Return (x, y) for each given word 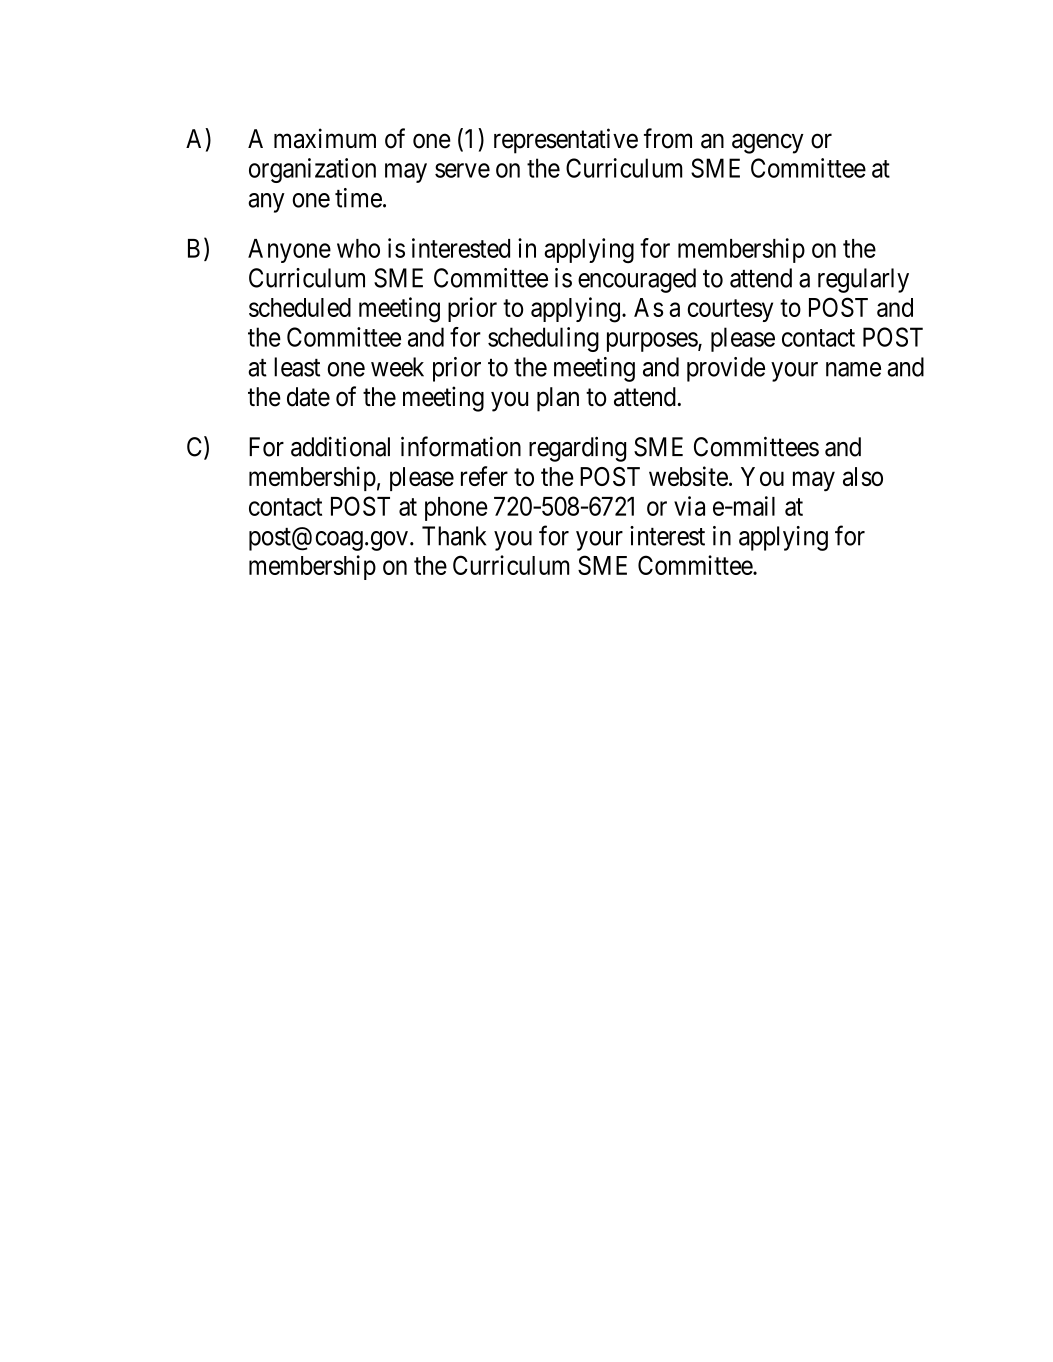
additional (340, 446)
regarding (577, 449)
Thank (454, 536)
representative (566, 141)
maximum (325, 138)
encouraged (637, 280)
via (689, 506)
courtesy (730, 310)
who (358, 248)
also (863, 476)
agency (768, 144)
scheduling (543, 339)
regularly (863, 280)
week (397, 367)
